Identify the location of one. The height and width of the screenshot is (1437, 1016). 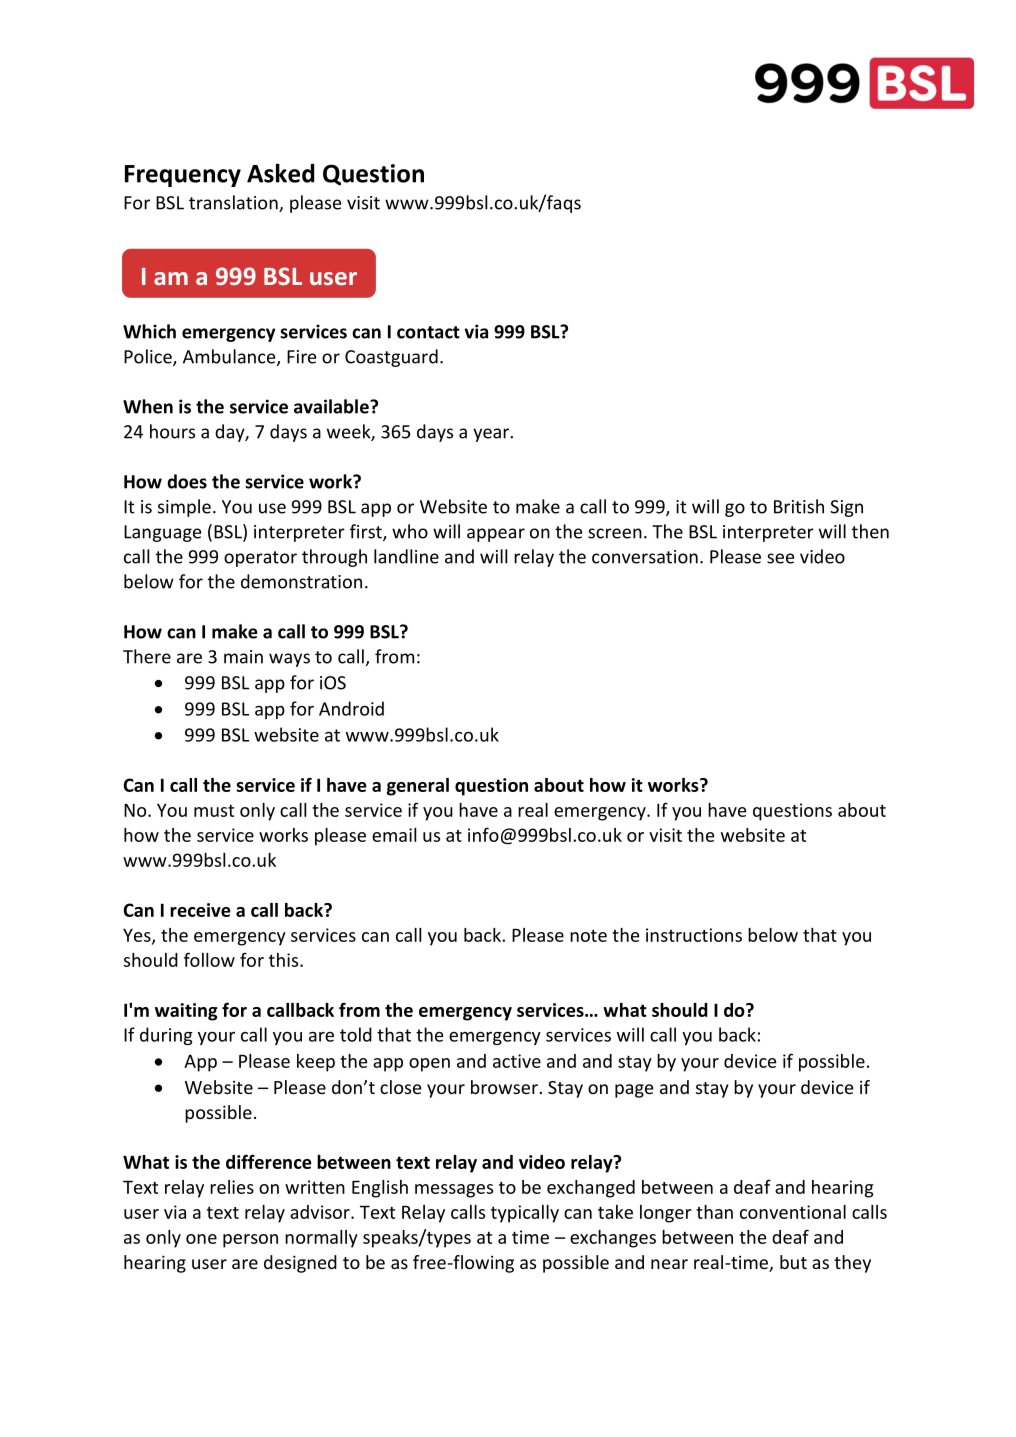
(201, 1239).
